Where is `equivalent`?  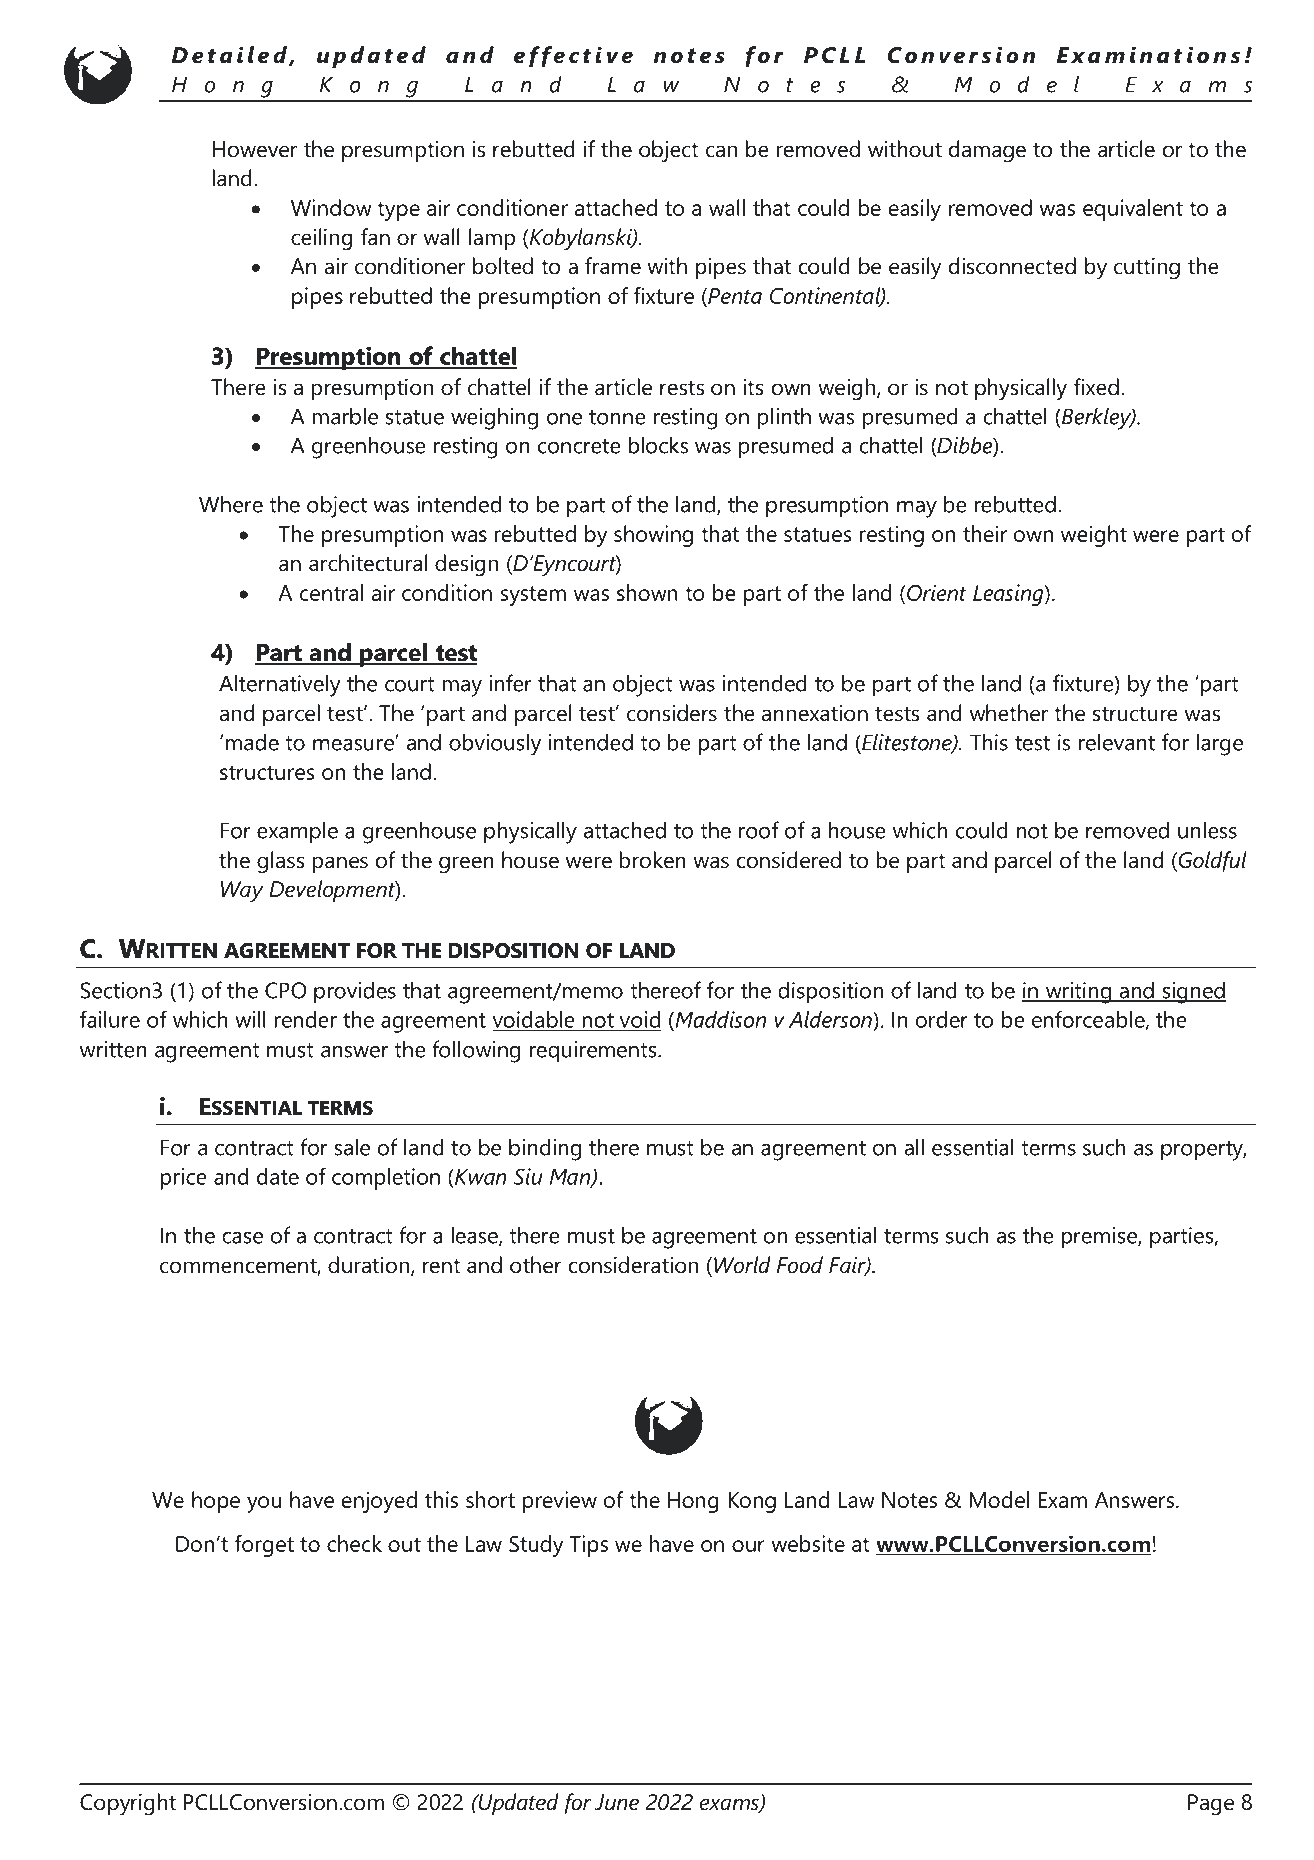 equivalent is located at coordinates (1133, 210).
